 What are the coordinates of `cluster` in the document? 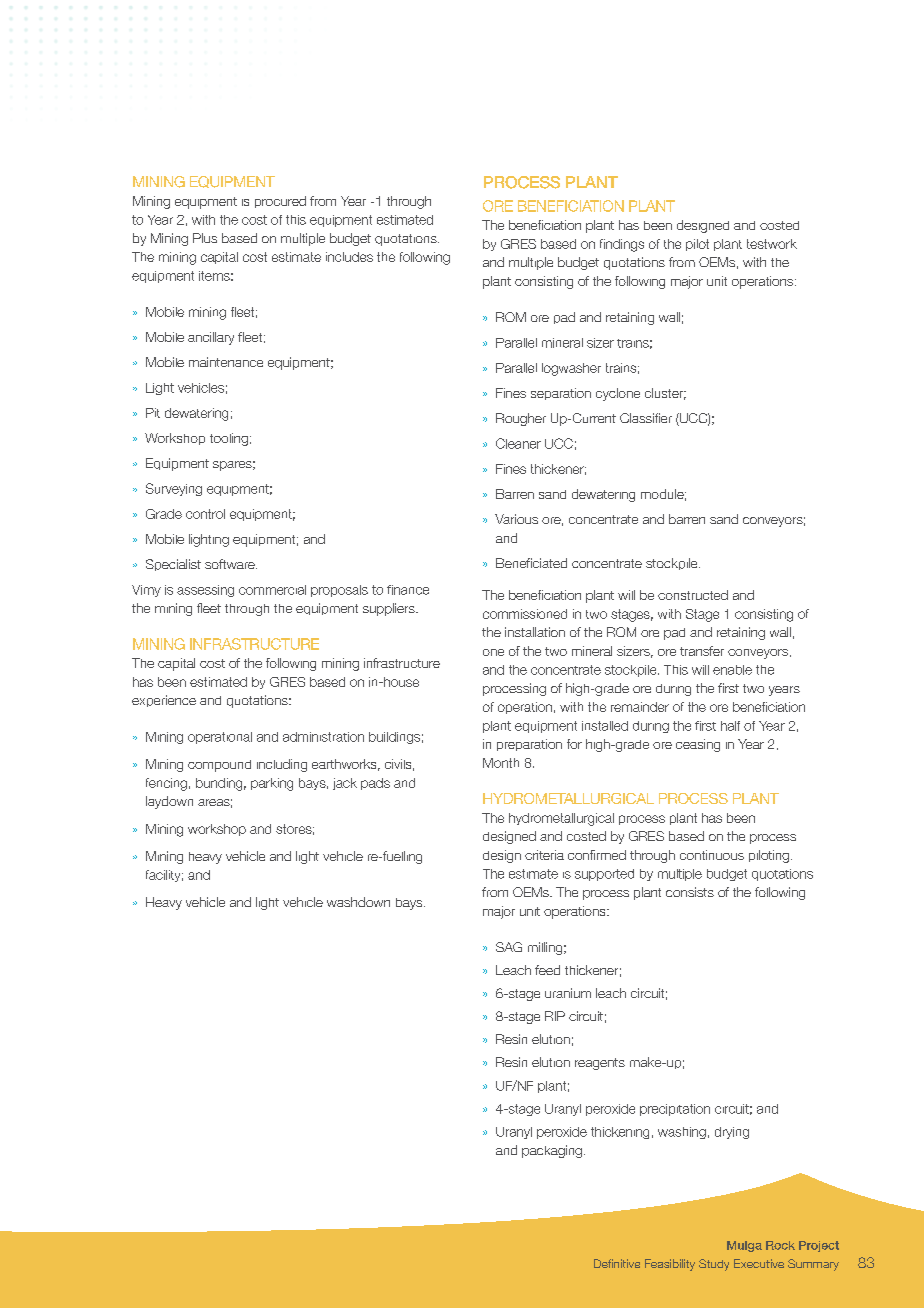 It's located at (665, 394).
